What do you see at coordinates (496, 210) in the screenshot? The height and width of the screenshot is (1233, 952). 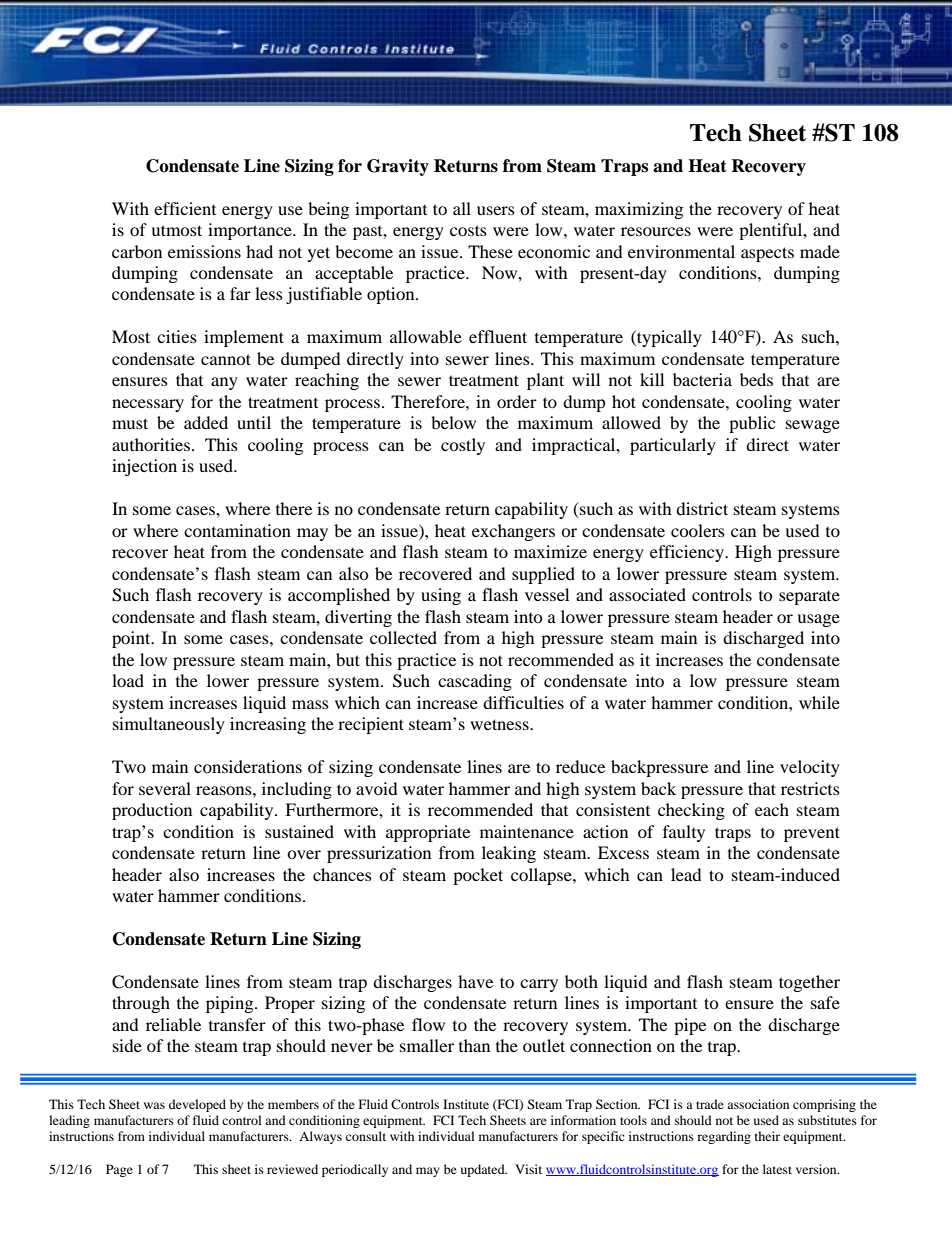 I see `users` at bounding box center [496, 210].
